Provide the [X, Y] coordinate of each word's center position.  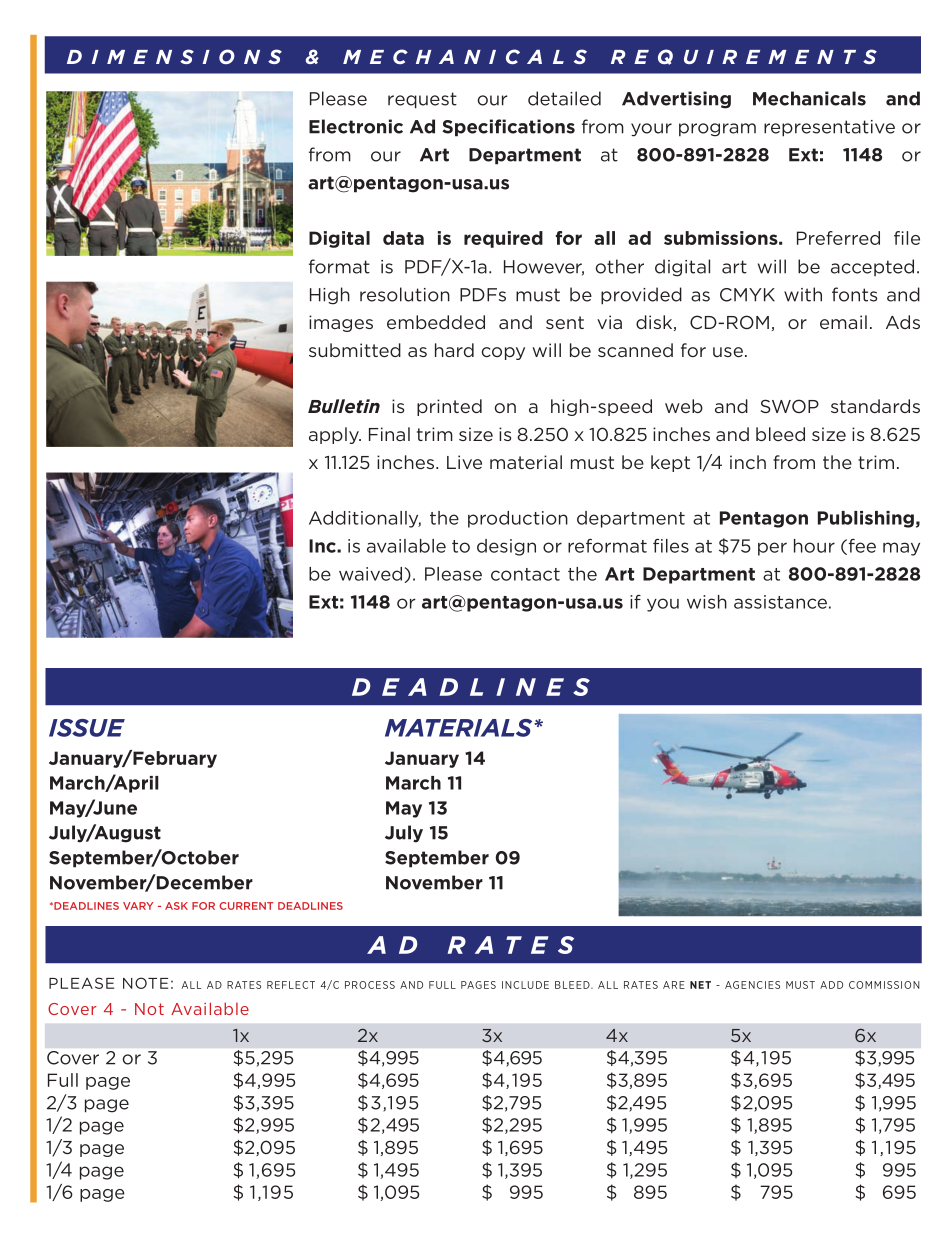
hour [814, 546]
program [717, 130]
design [506, 547]
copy [503, 353]
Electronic [356, 126]
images [341, 323]
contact [525, 574]
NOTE [145, 983]
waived [372, 575]
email [843, 322]
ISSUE [87, 728]
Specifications [508, 128]
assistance [780, 602]
